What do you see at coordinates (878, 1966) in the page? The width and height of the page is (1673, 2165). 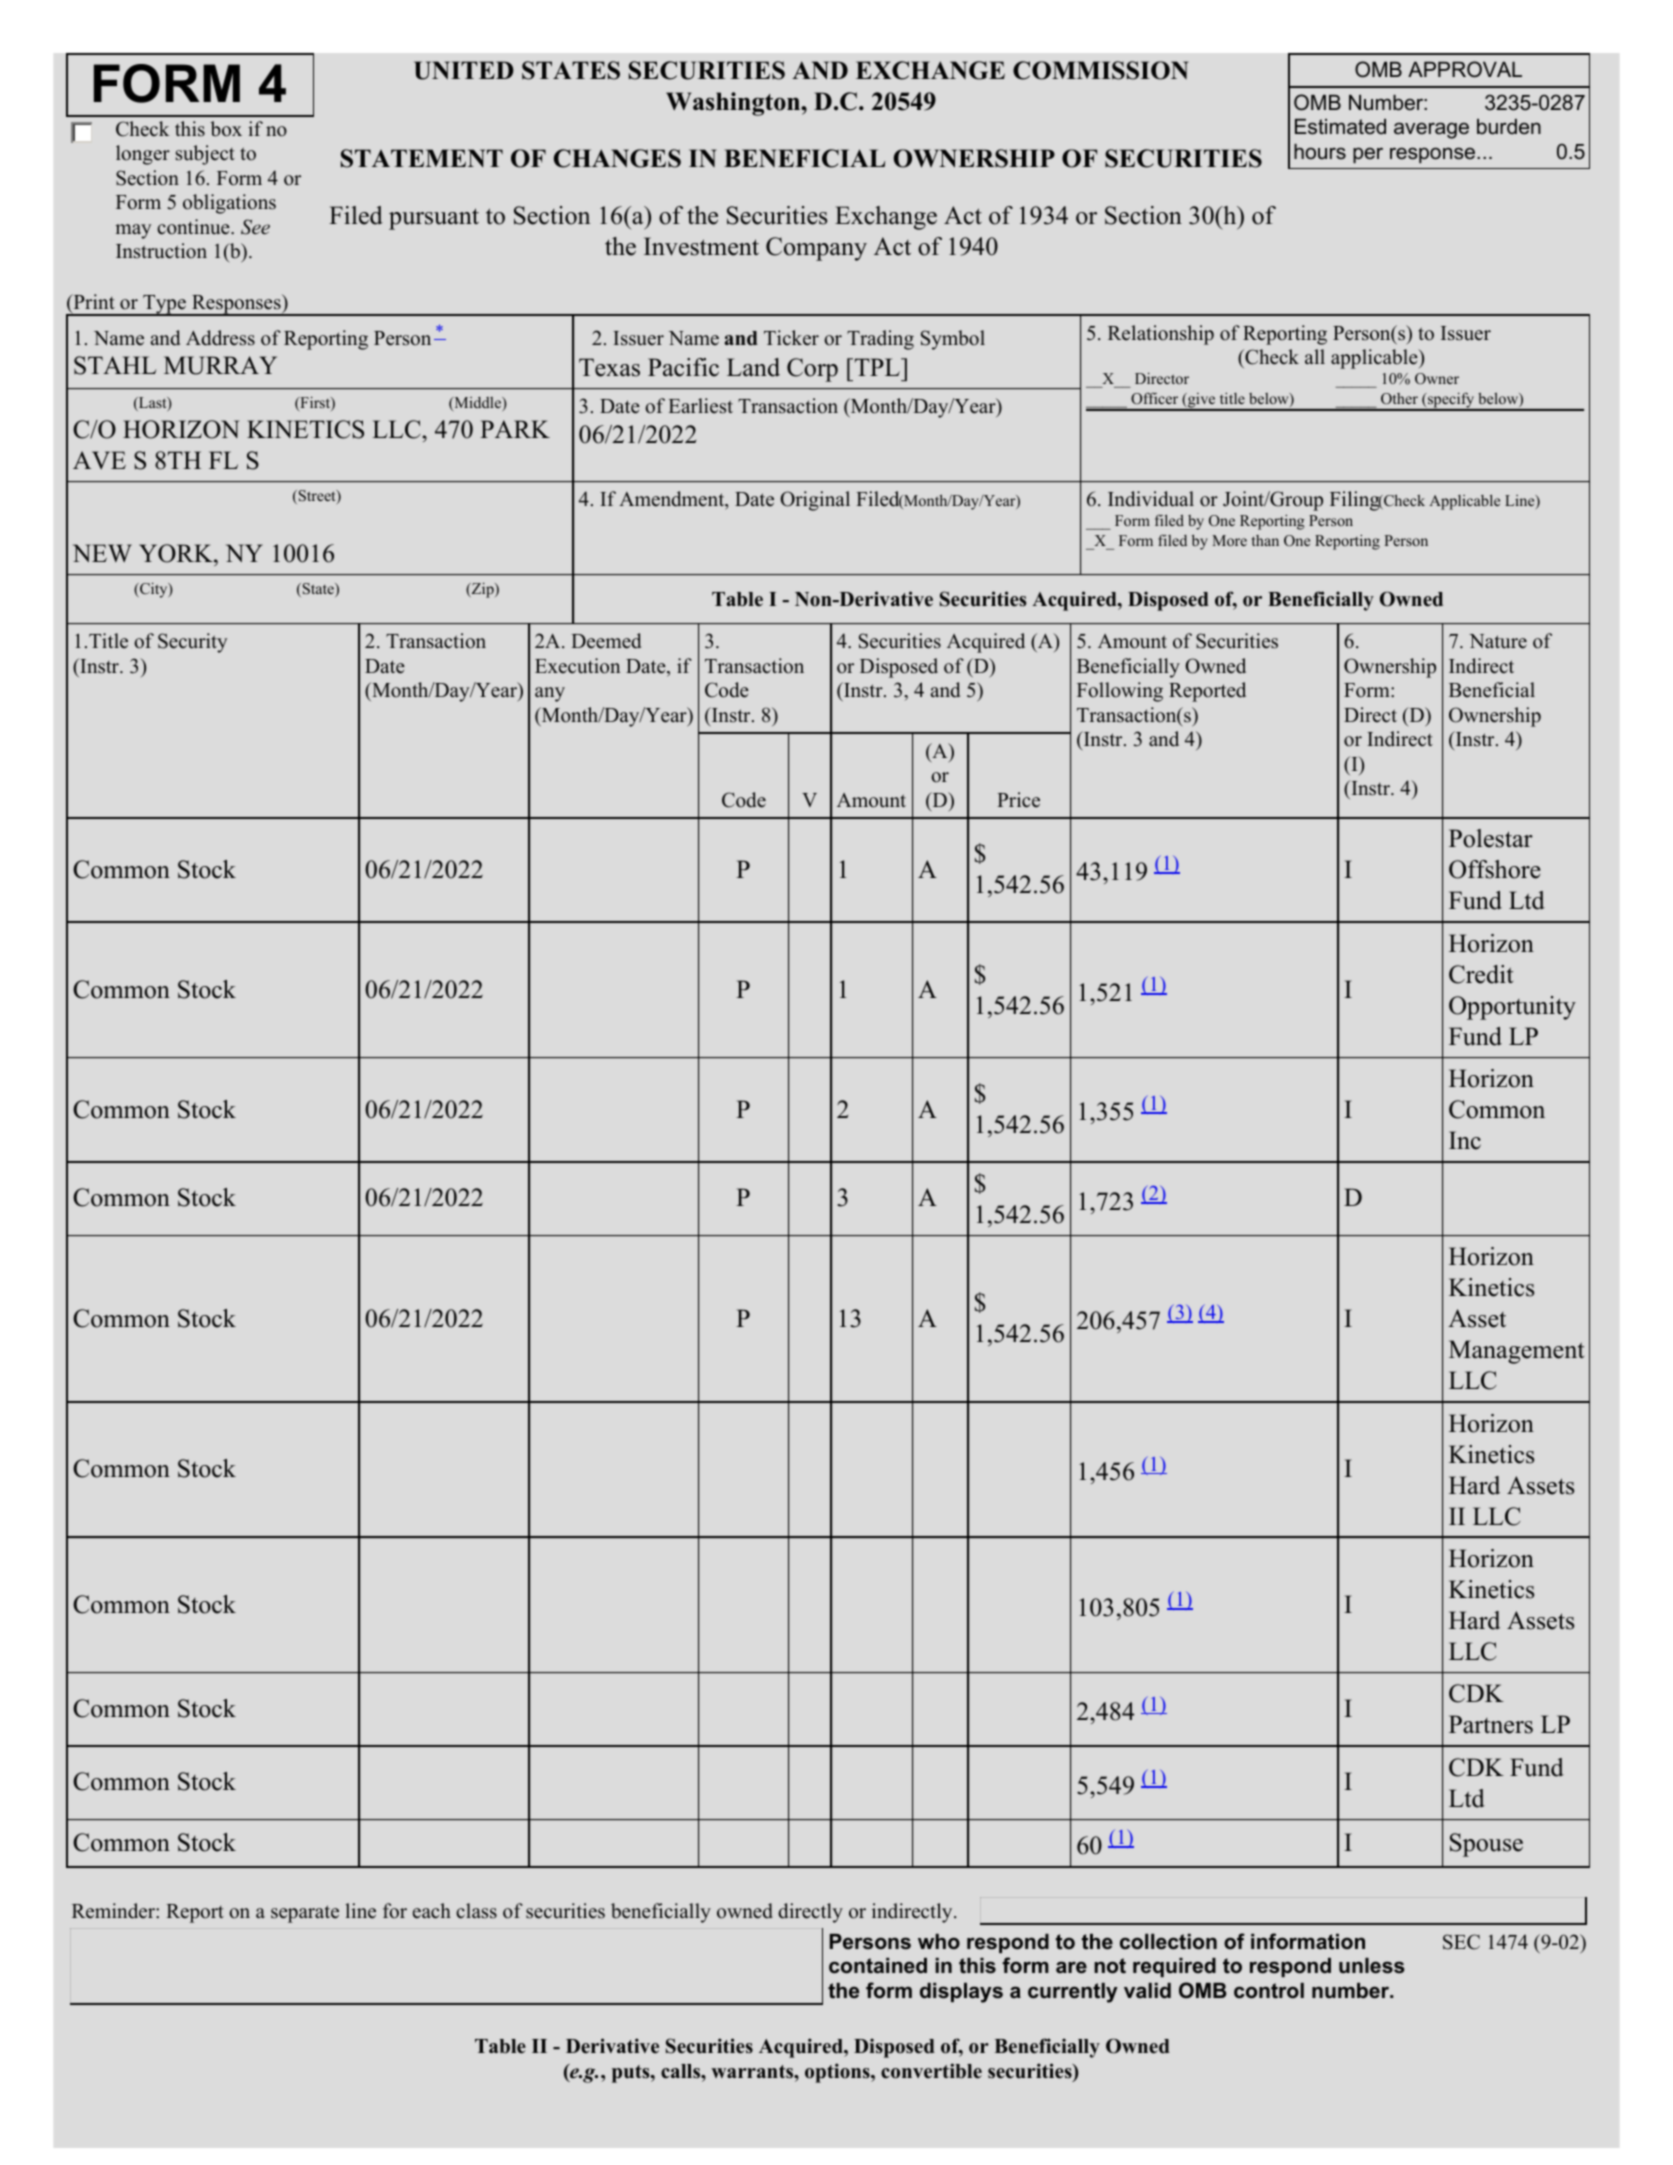 I see `contained` at bounding box center [878, 1966].
